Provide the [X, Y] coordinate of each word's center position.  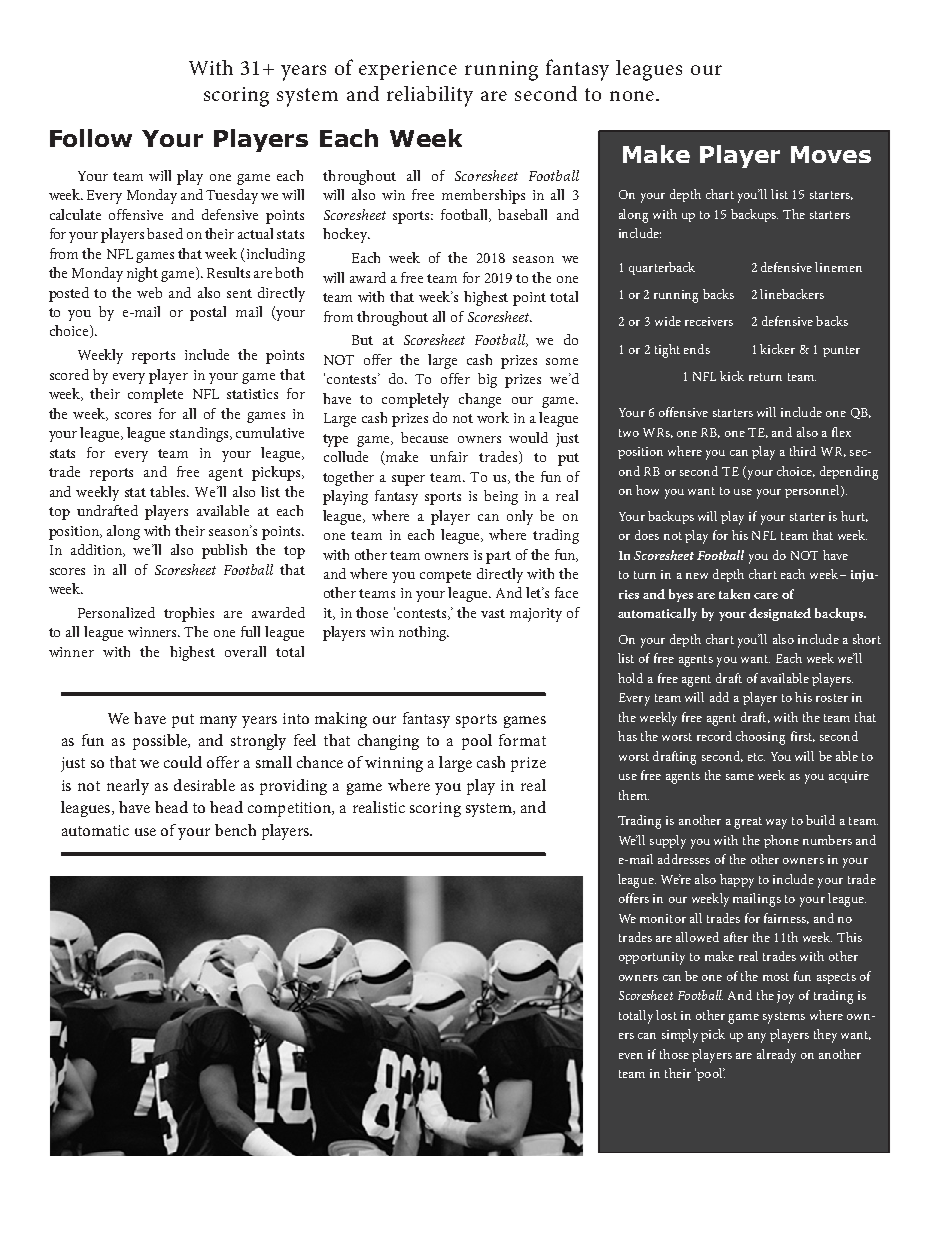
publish [224, 551]
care [766, 596]
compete [445, 576]
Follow [91, 138]
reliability [430, 96]
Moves [831, 154]
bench [235, 830]
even [631, 1056]
